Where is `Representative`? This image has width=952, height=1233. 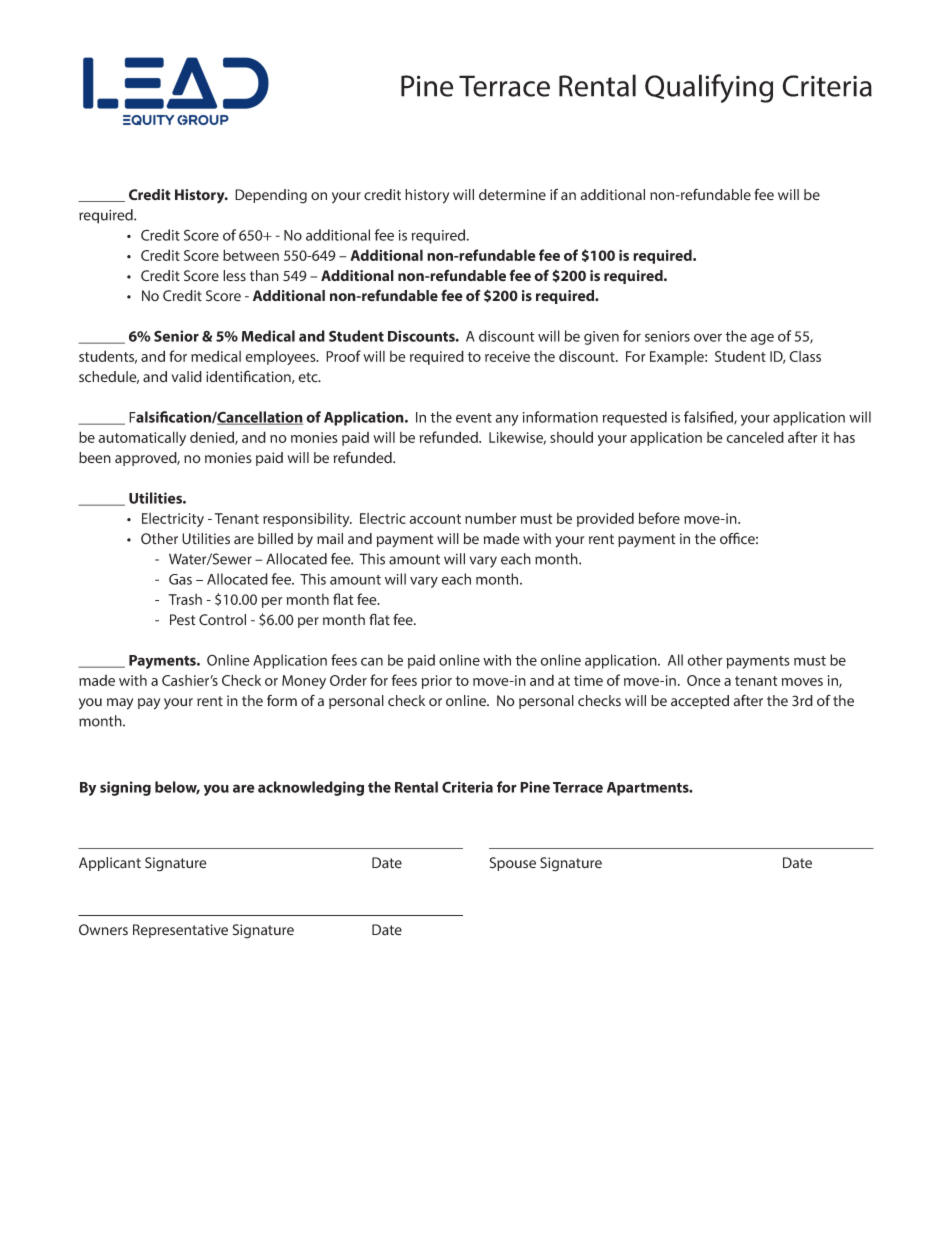 Representative is located at coordinates (180, 931).
